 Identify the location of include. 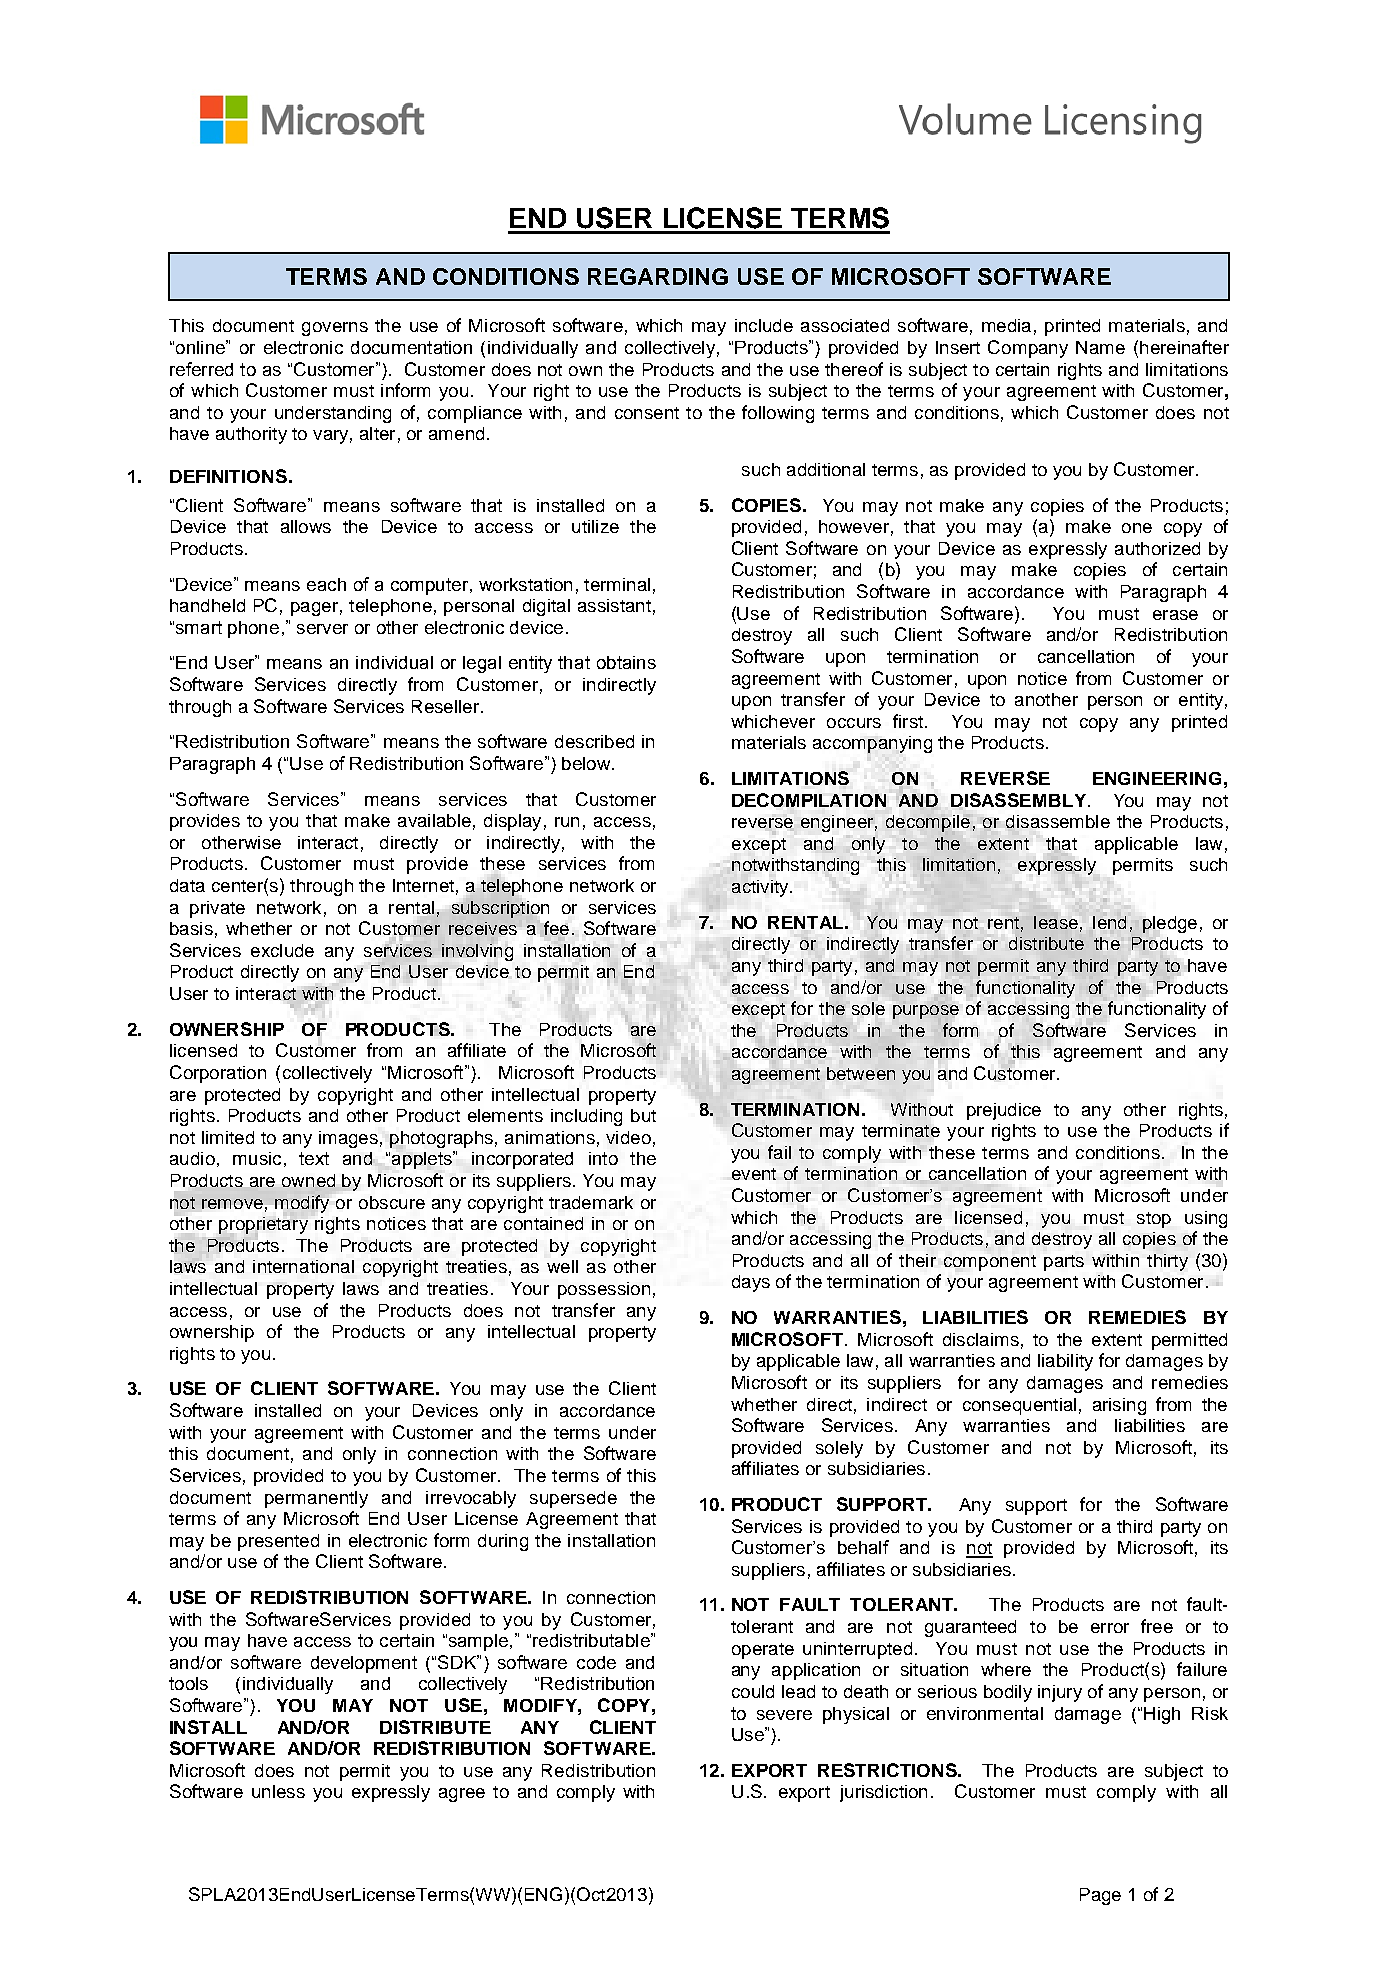
(764, 325).
